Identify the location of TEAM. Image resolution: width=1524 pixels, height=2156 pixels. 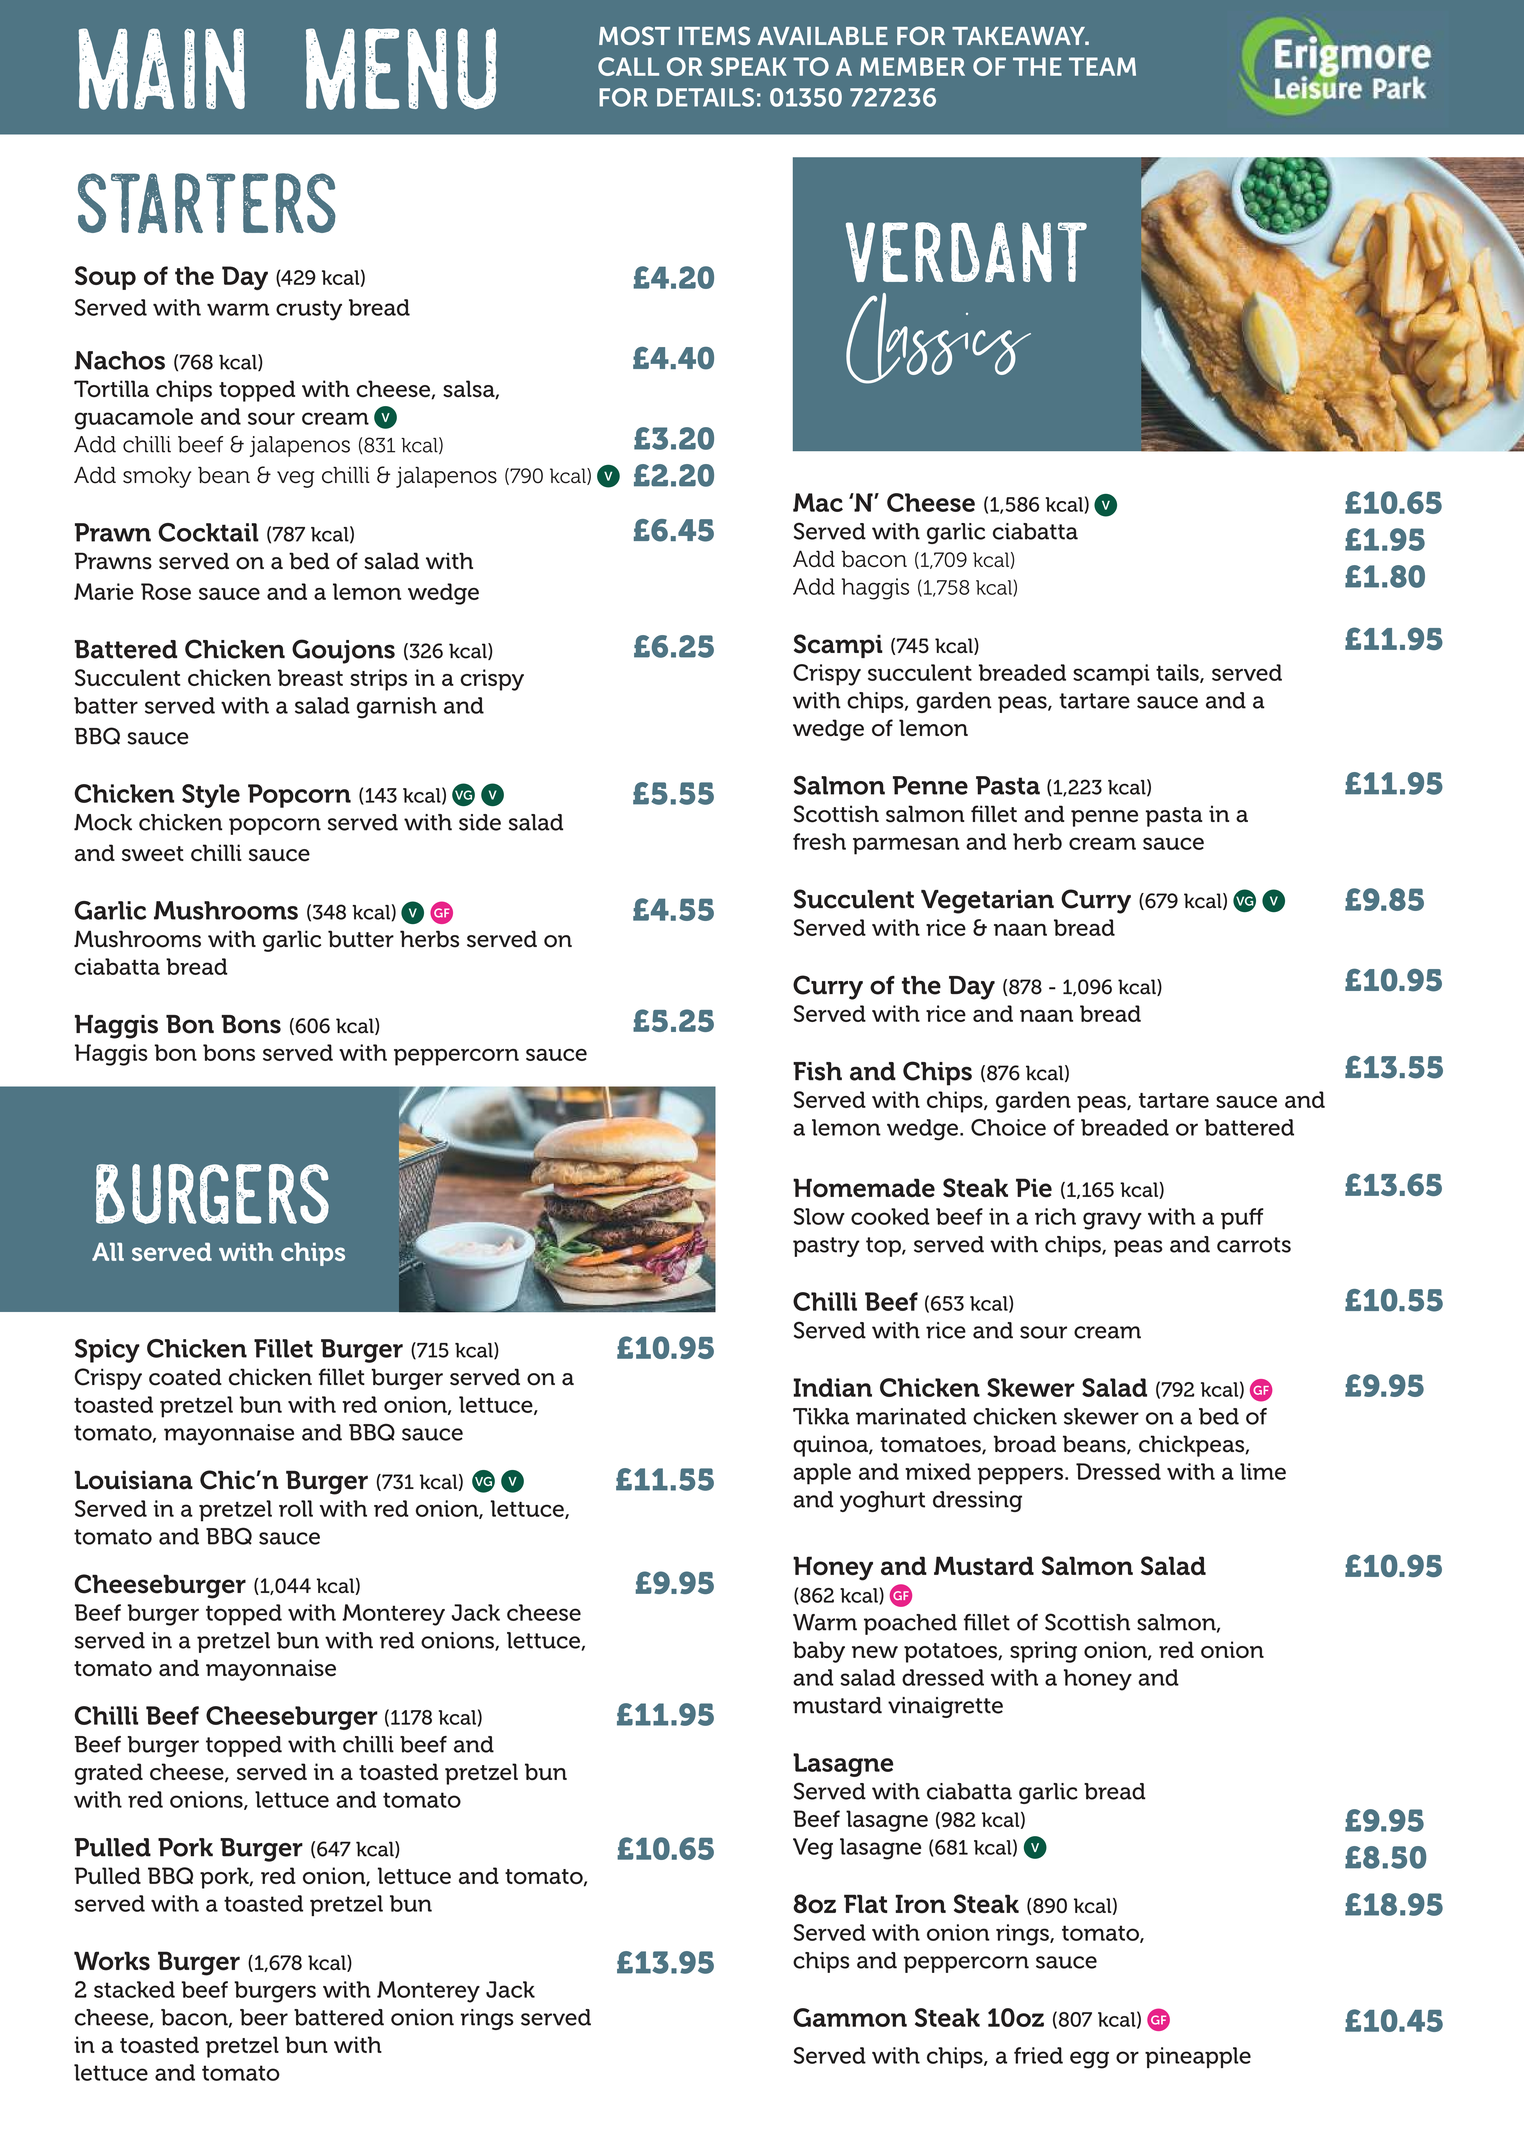
(1102, 66).
